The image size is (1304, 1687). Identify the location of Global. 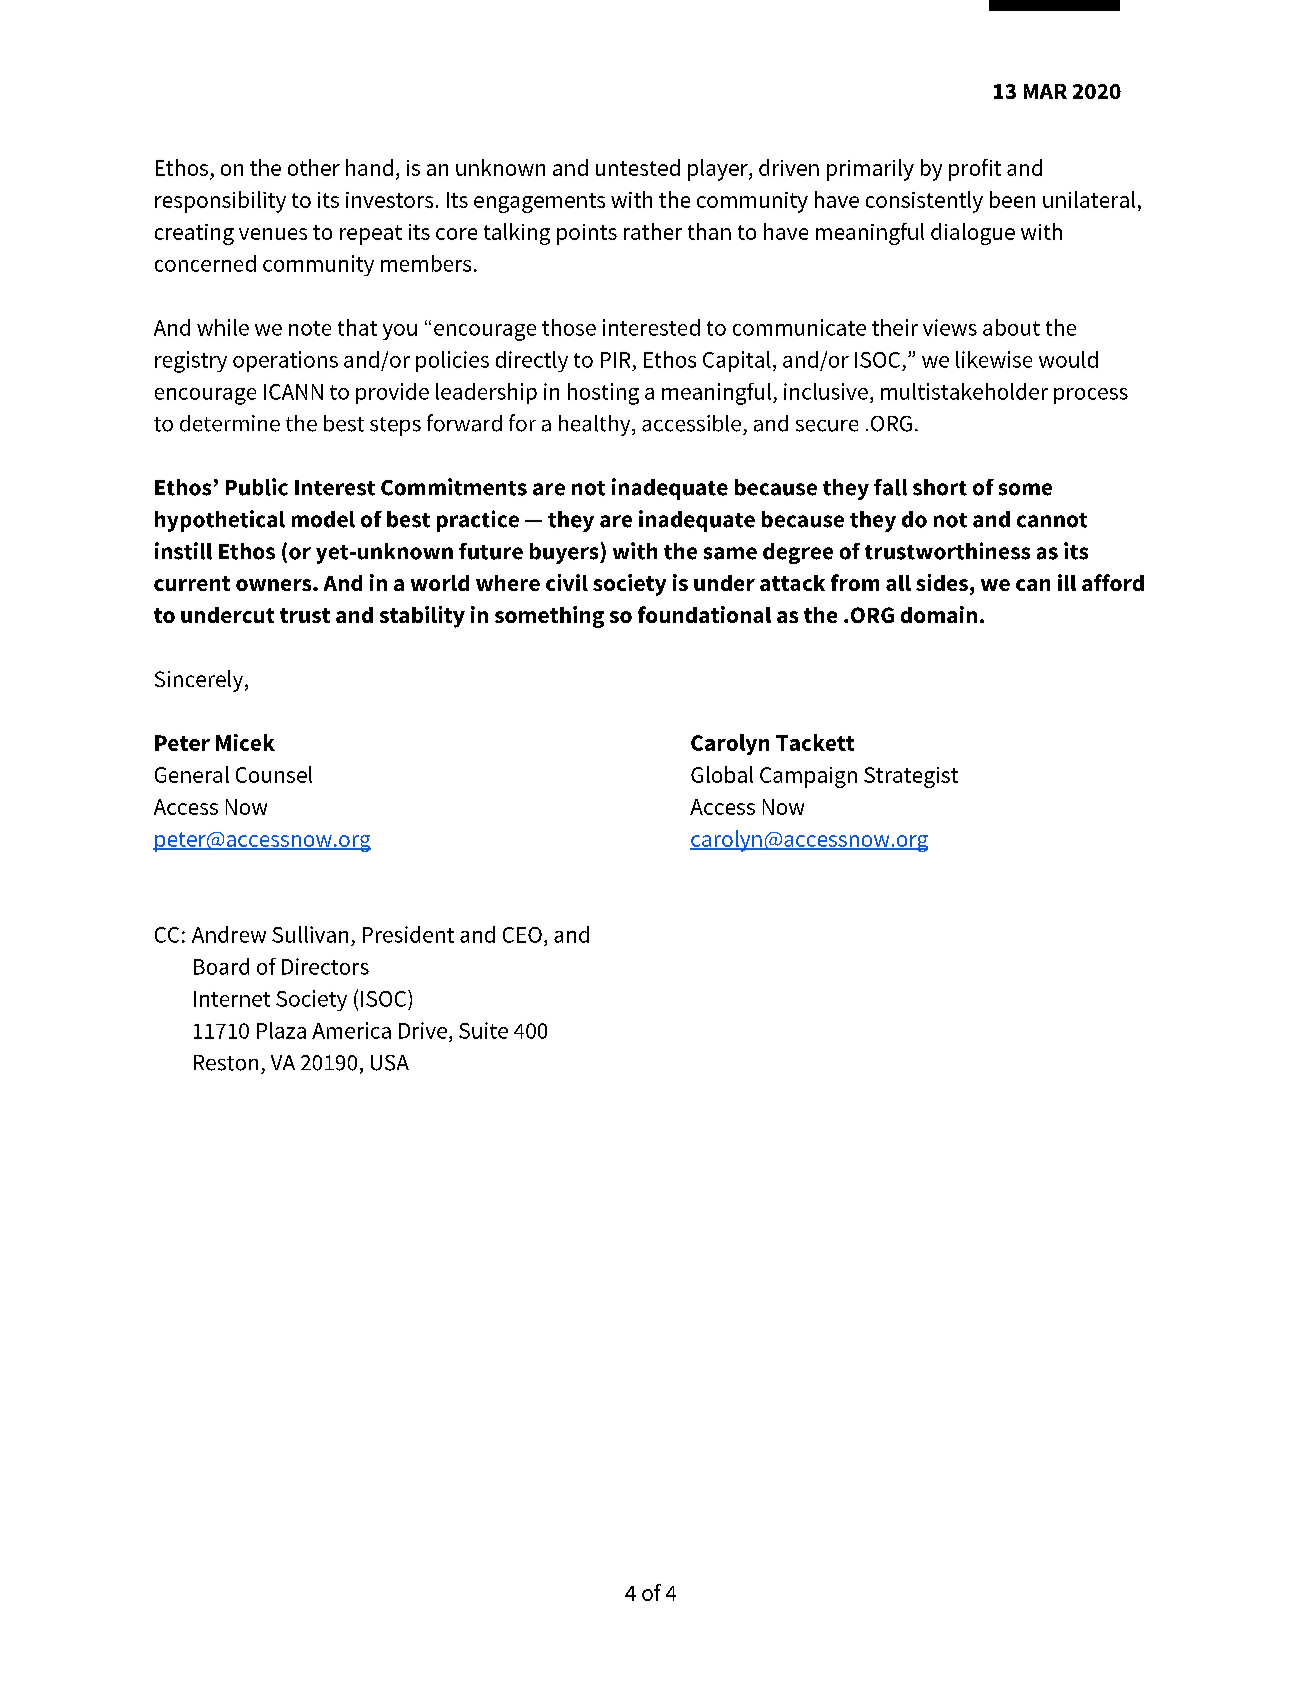
(722, 774).
